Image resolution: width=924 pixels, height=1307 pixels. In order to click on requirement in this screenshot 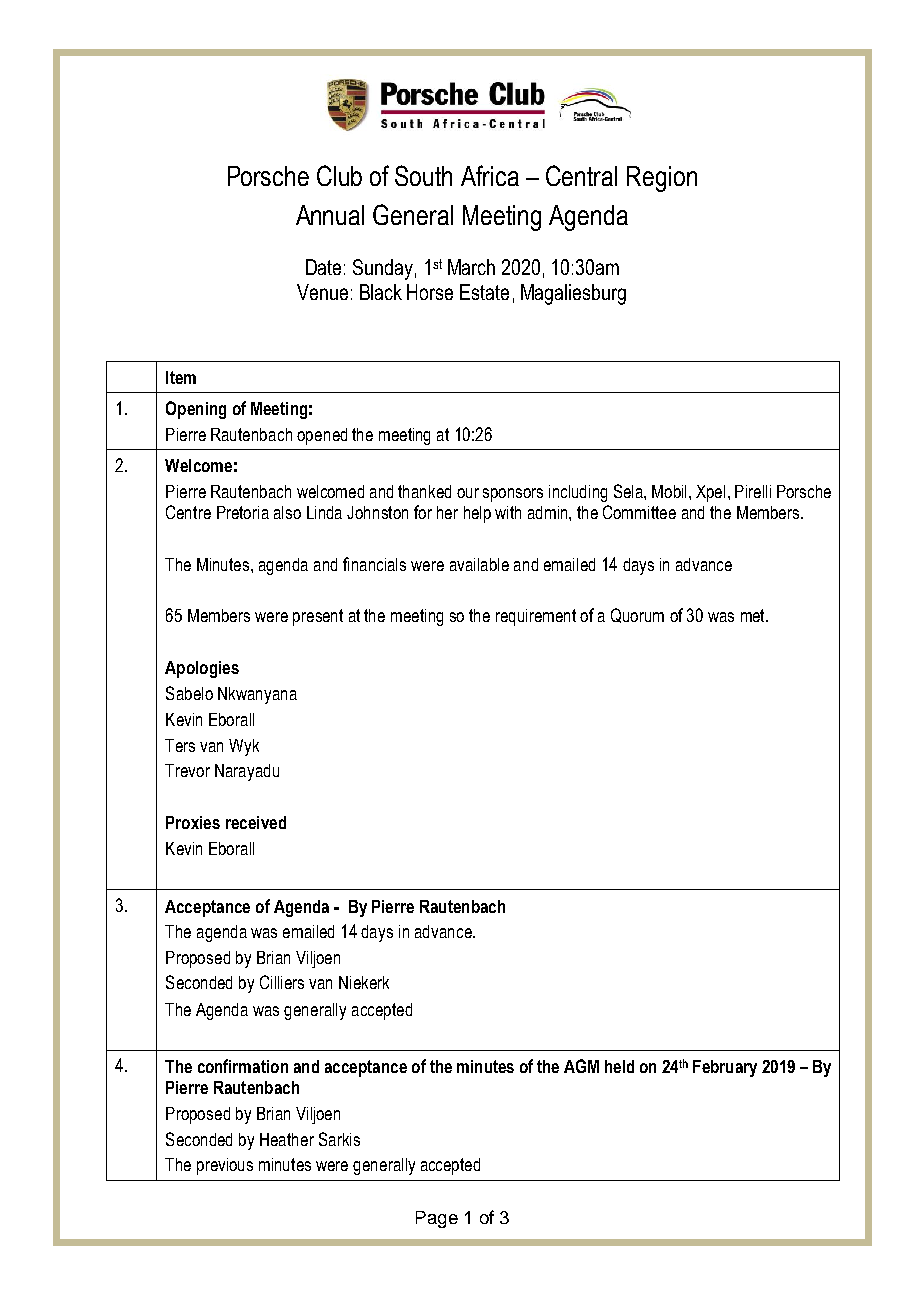, I will do `click(536, 617)`.
